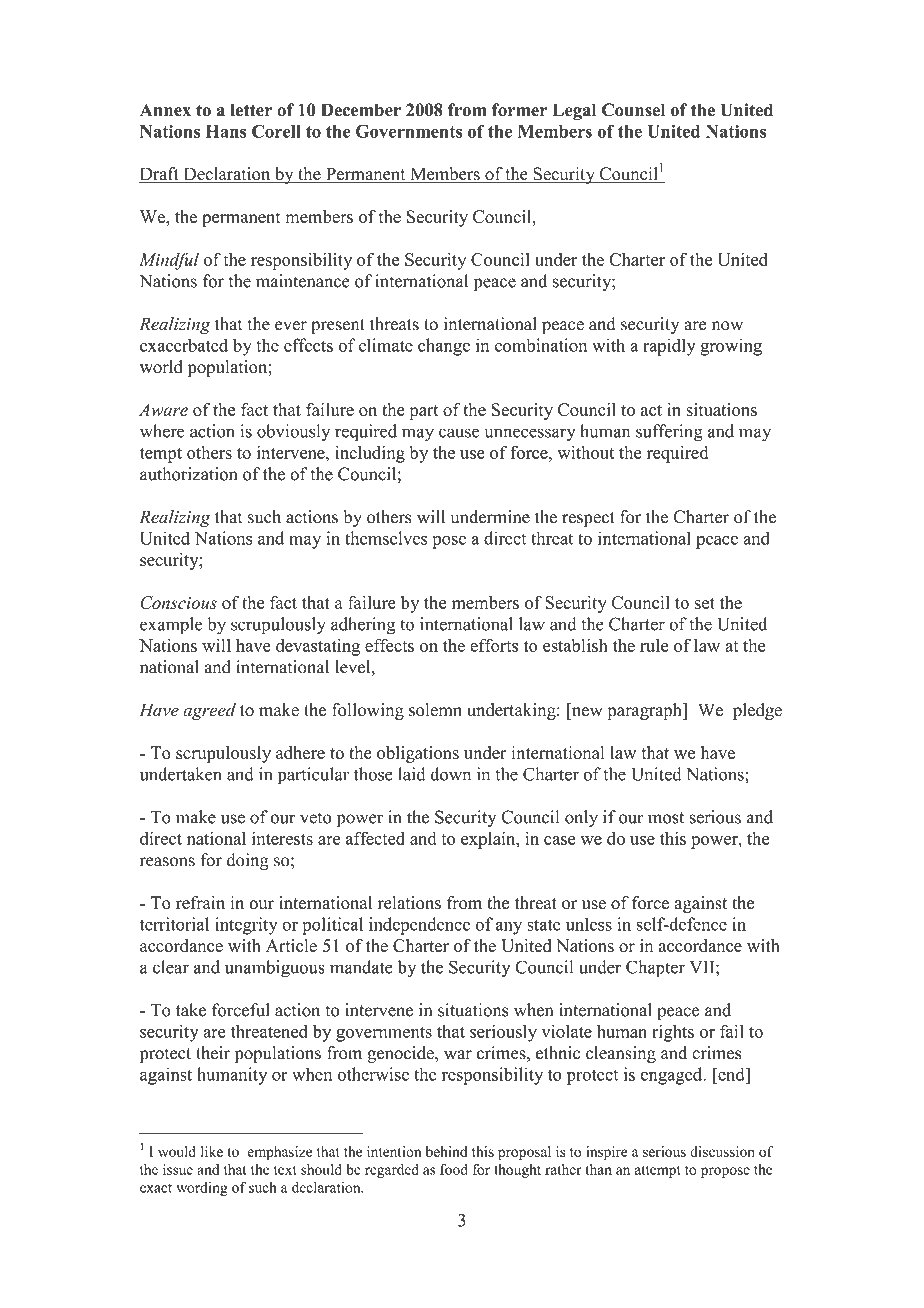 The width and height of the screenshot is (924, 1308). What do you see at coordinates (446, 1151) in the screenshot?
I see `behind` at bounding box center [446, 1151].
